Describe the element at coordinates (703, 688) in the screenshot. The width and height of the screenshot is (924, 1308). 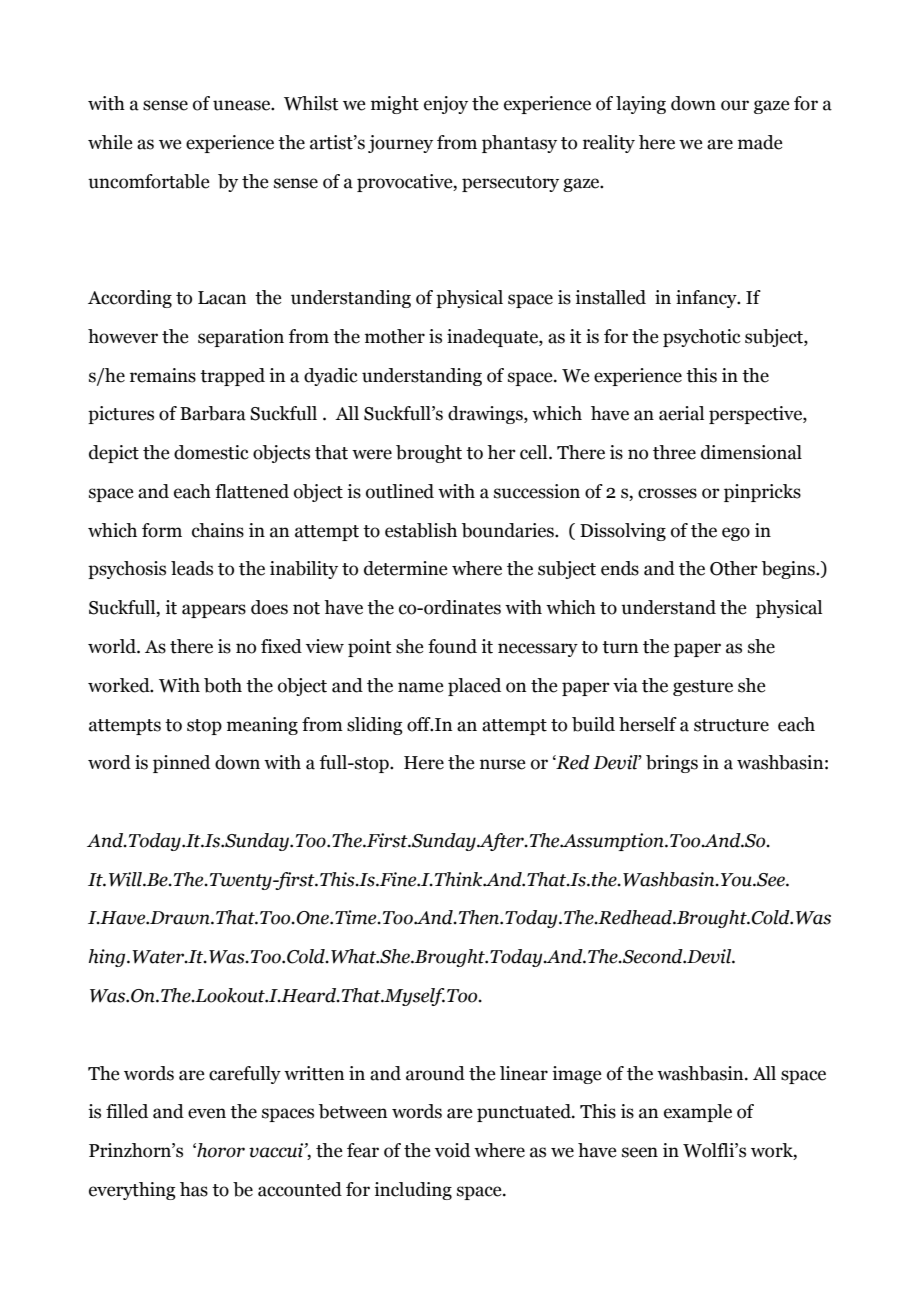
I see `gesture` at that location.
